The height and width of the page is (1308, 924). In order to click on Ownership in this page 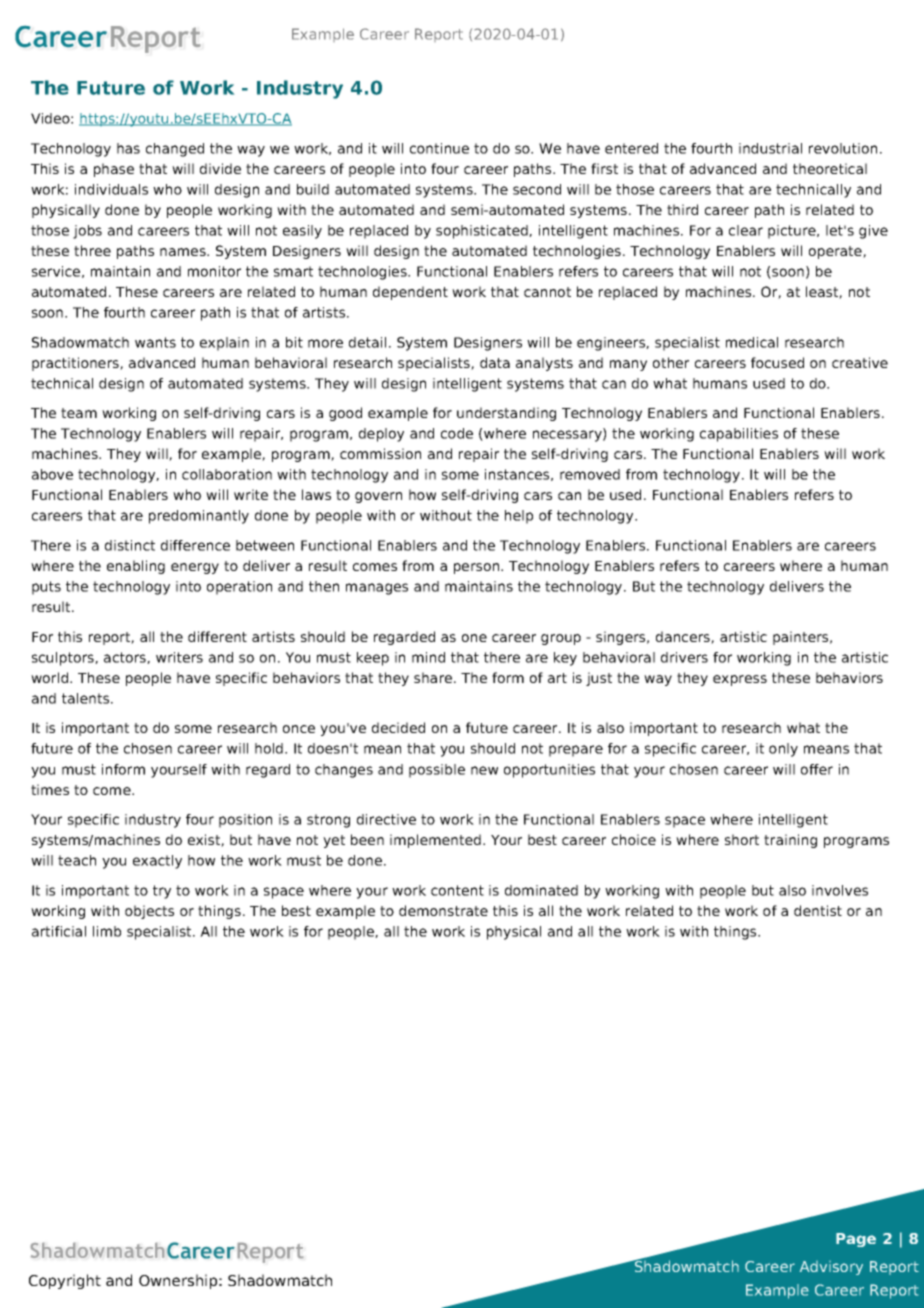, I will do `click(178, 1281)`.
